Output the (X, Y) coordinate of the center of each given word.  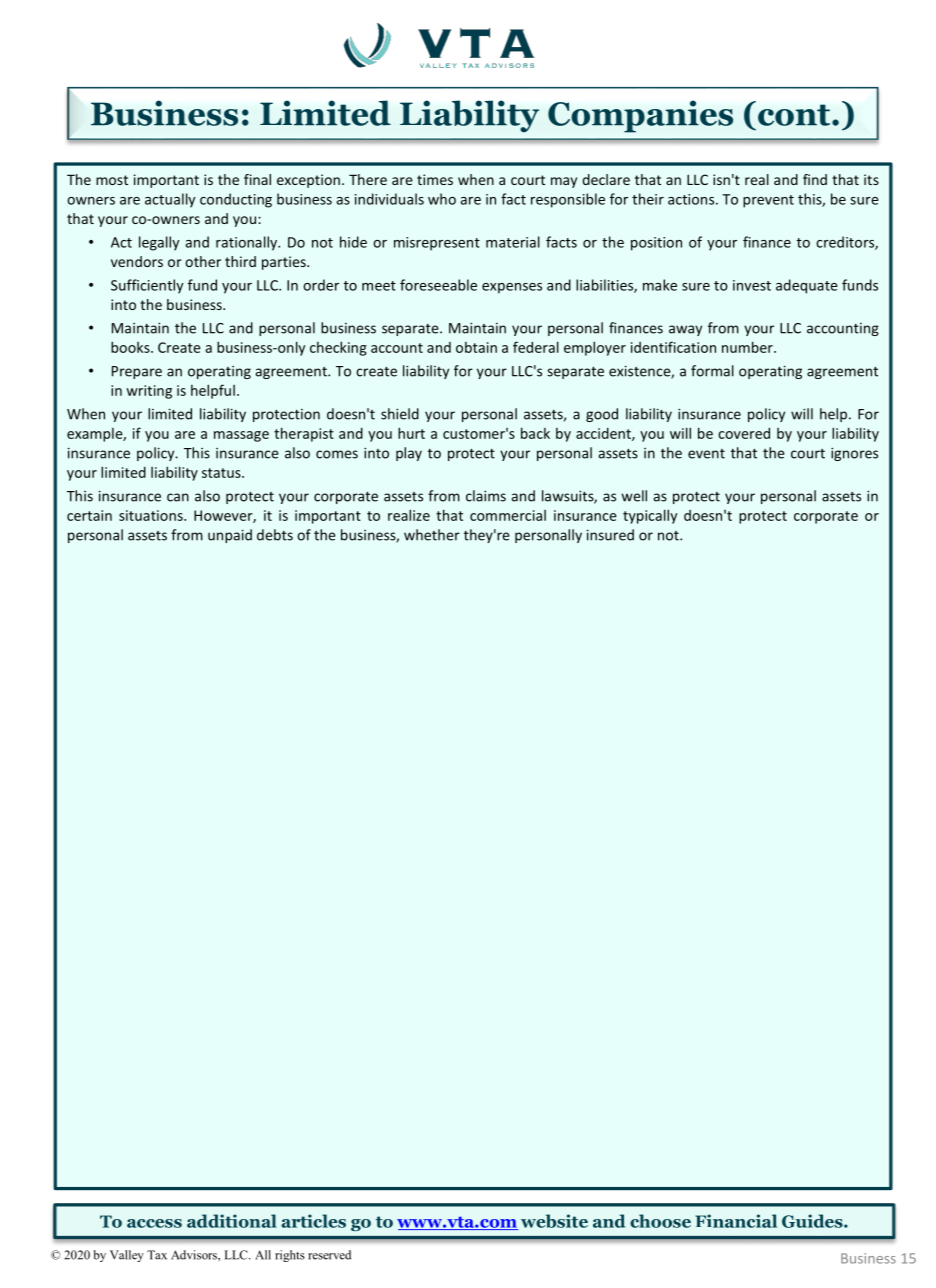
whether (432, 535)
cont (795, 115)
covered (744, 433)
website (554, 1221)
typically (650, 516)
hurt (411, 433)
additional (232, 1221)
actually (170, 200)
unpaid (230, 536)
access (154, 1223)
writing (149, 392)
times (435, 179)
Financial (736, 1221)
